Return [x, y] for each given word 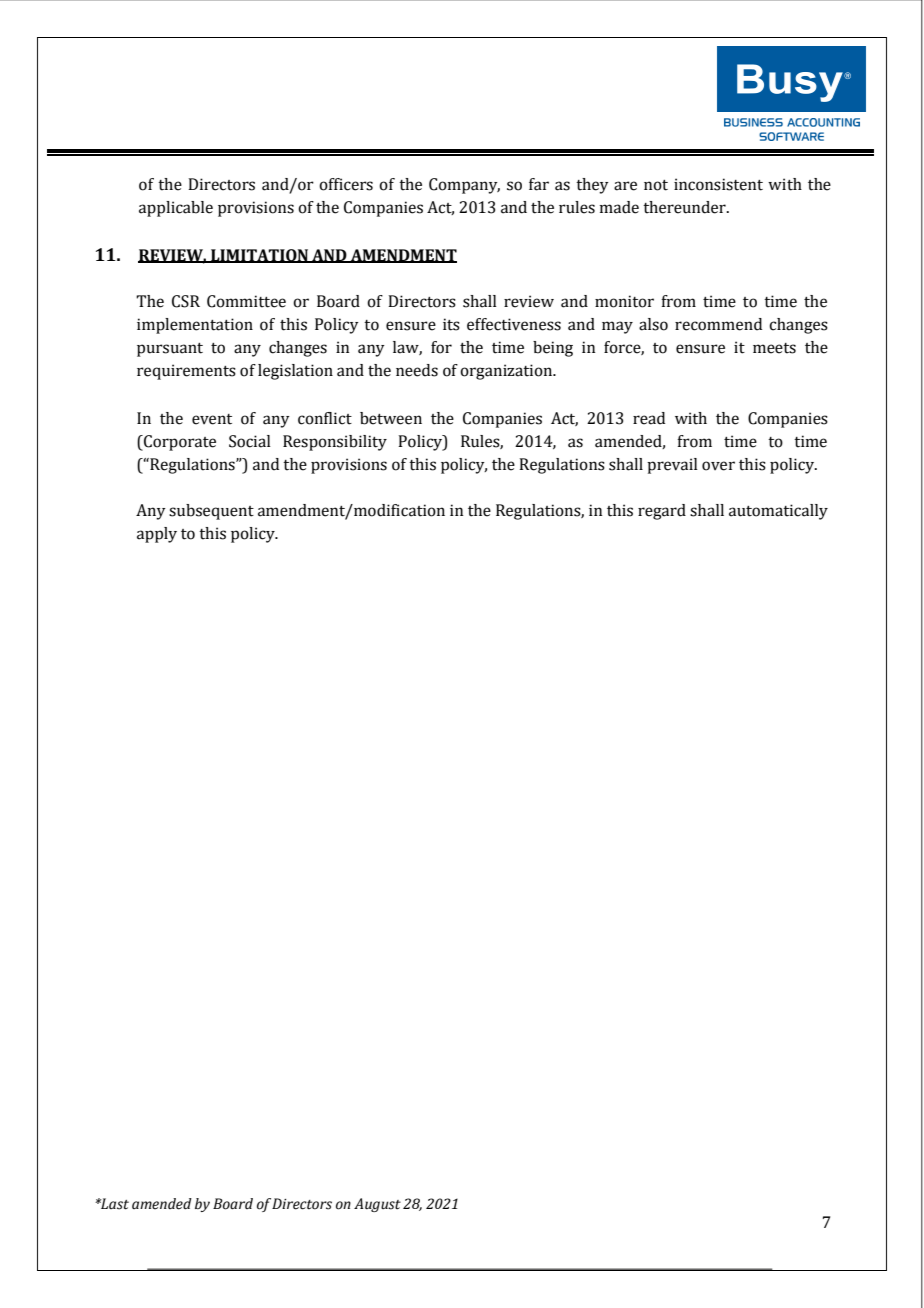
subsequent [211, 512]
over [718, 466]
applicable [176, 209]
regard [662, 512]
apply [157, 535]
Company [464, 186]
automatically [778, 512]
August [377, 1205]
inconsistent [718, 184]
